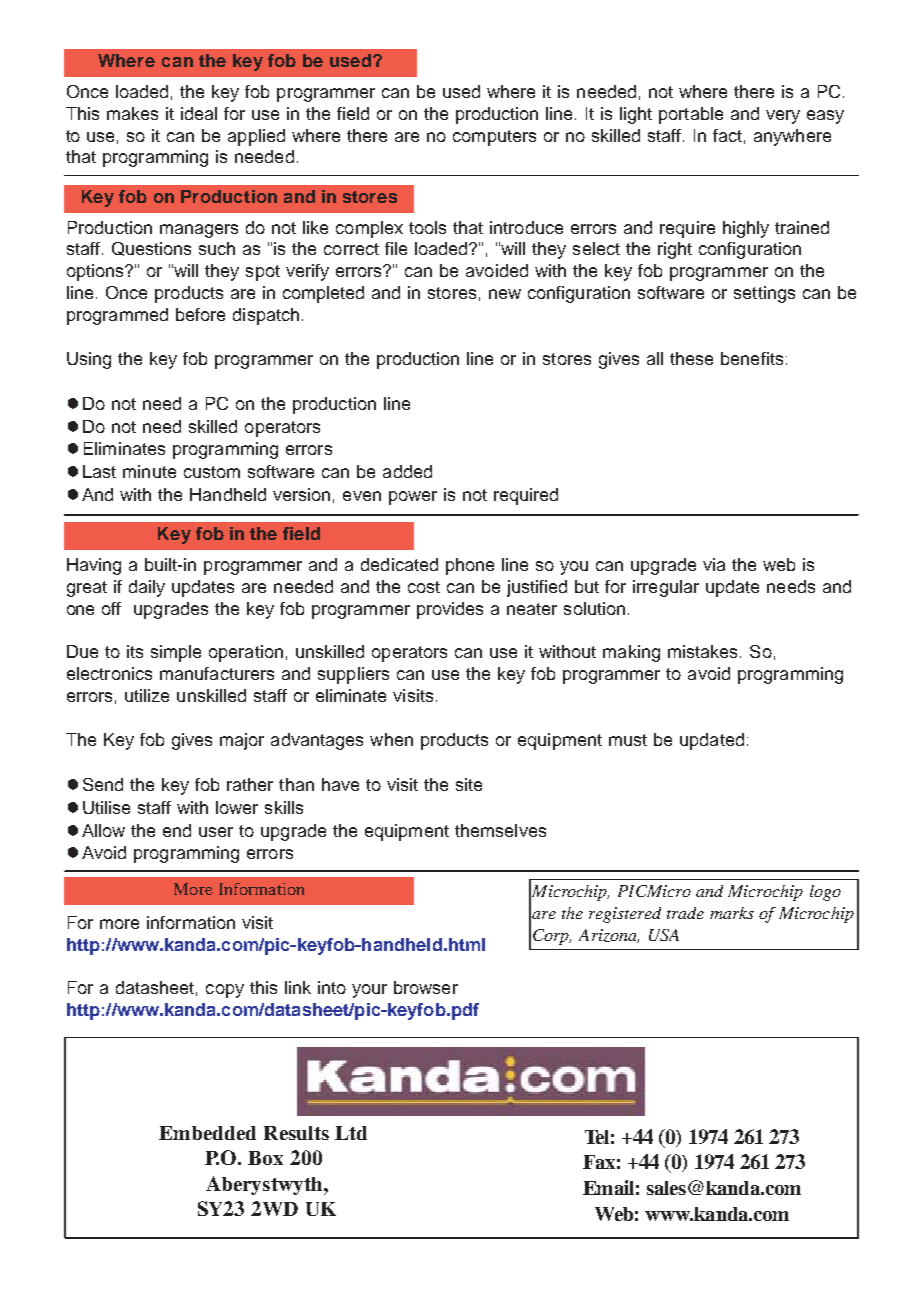 This page has height=1308, width=924. I want to click on provides, so click(450, 610).
